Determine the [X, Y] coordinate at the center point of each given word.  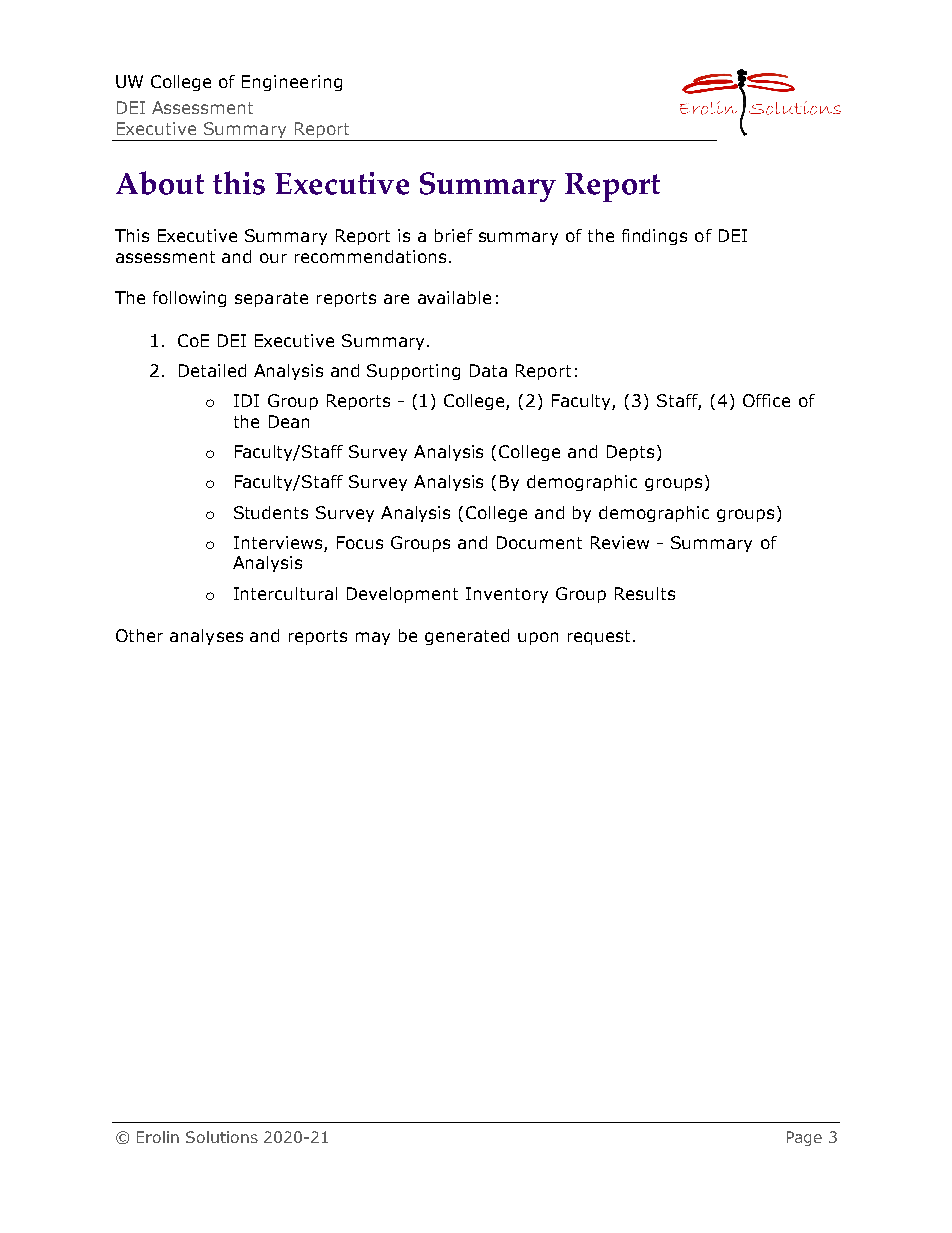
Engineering [292, 83]
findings [654, 237]
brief [454, 235]
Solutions [222, 1137]
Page [804, 1138]
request [601, 637]
